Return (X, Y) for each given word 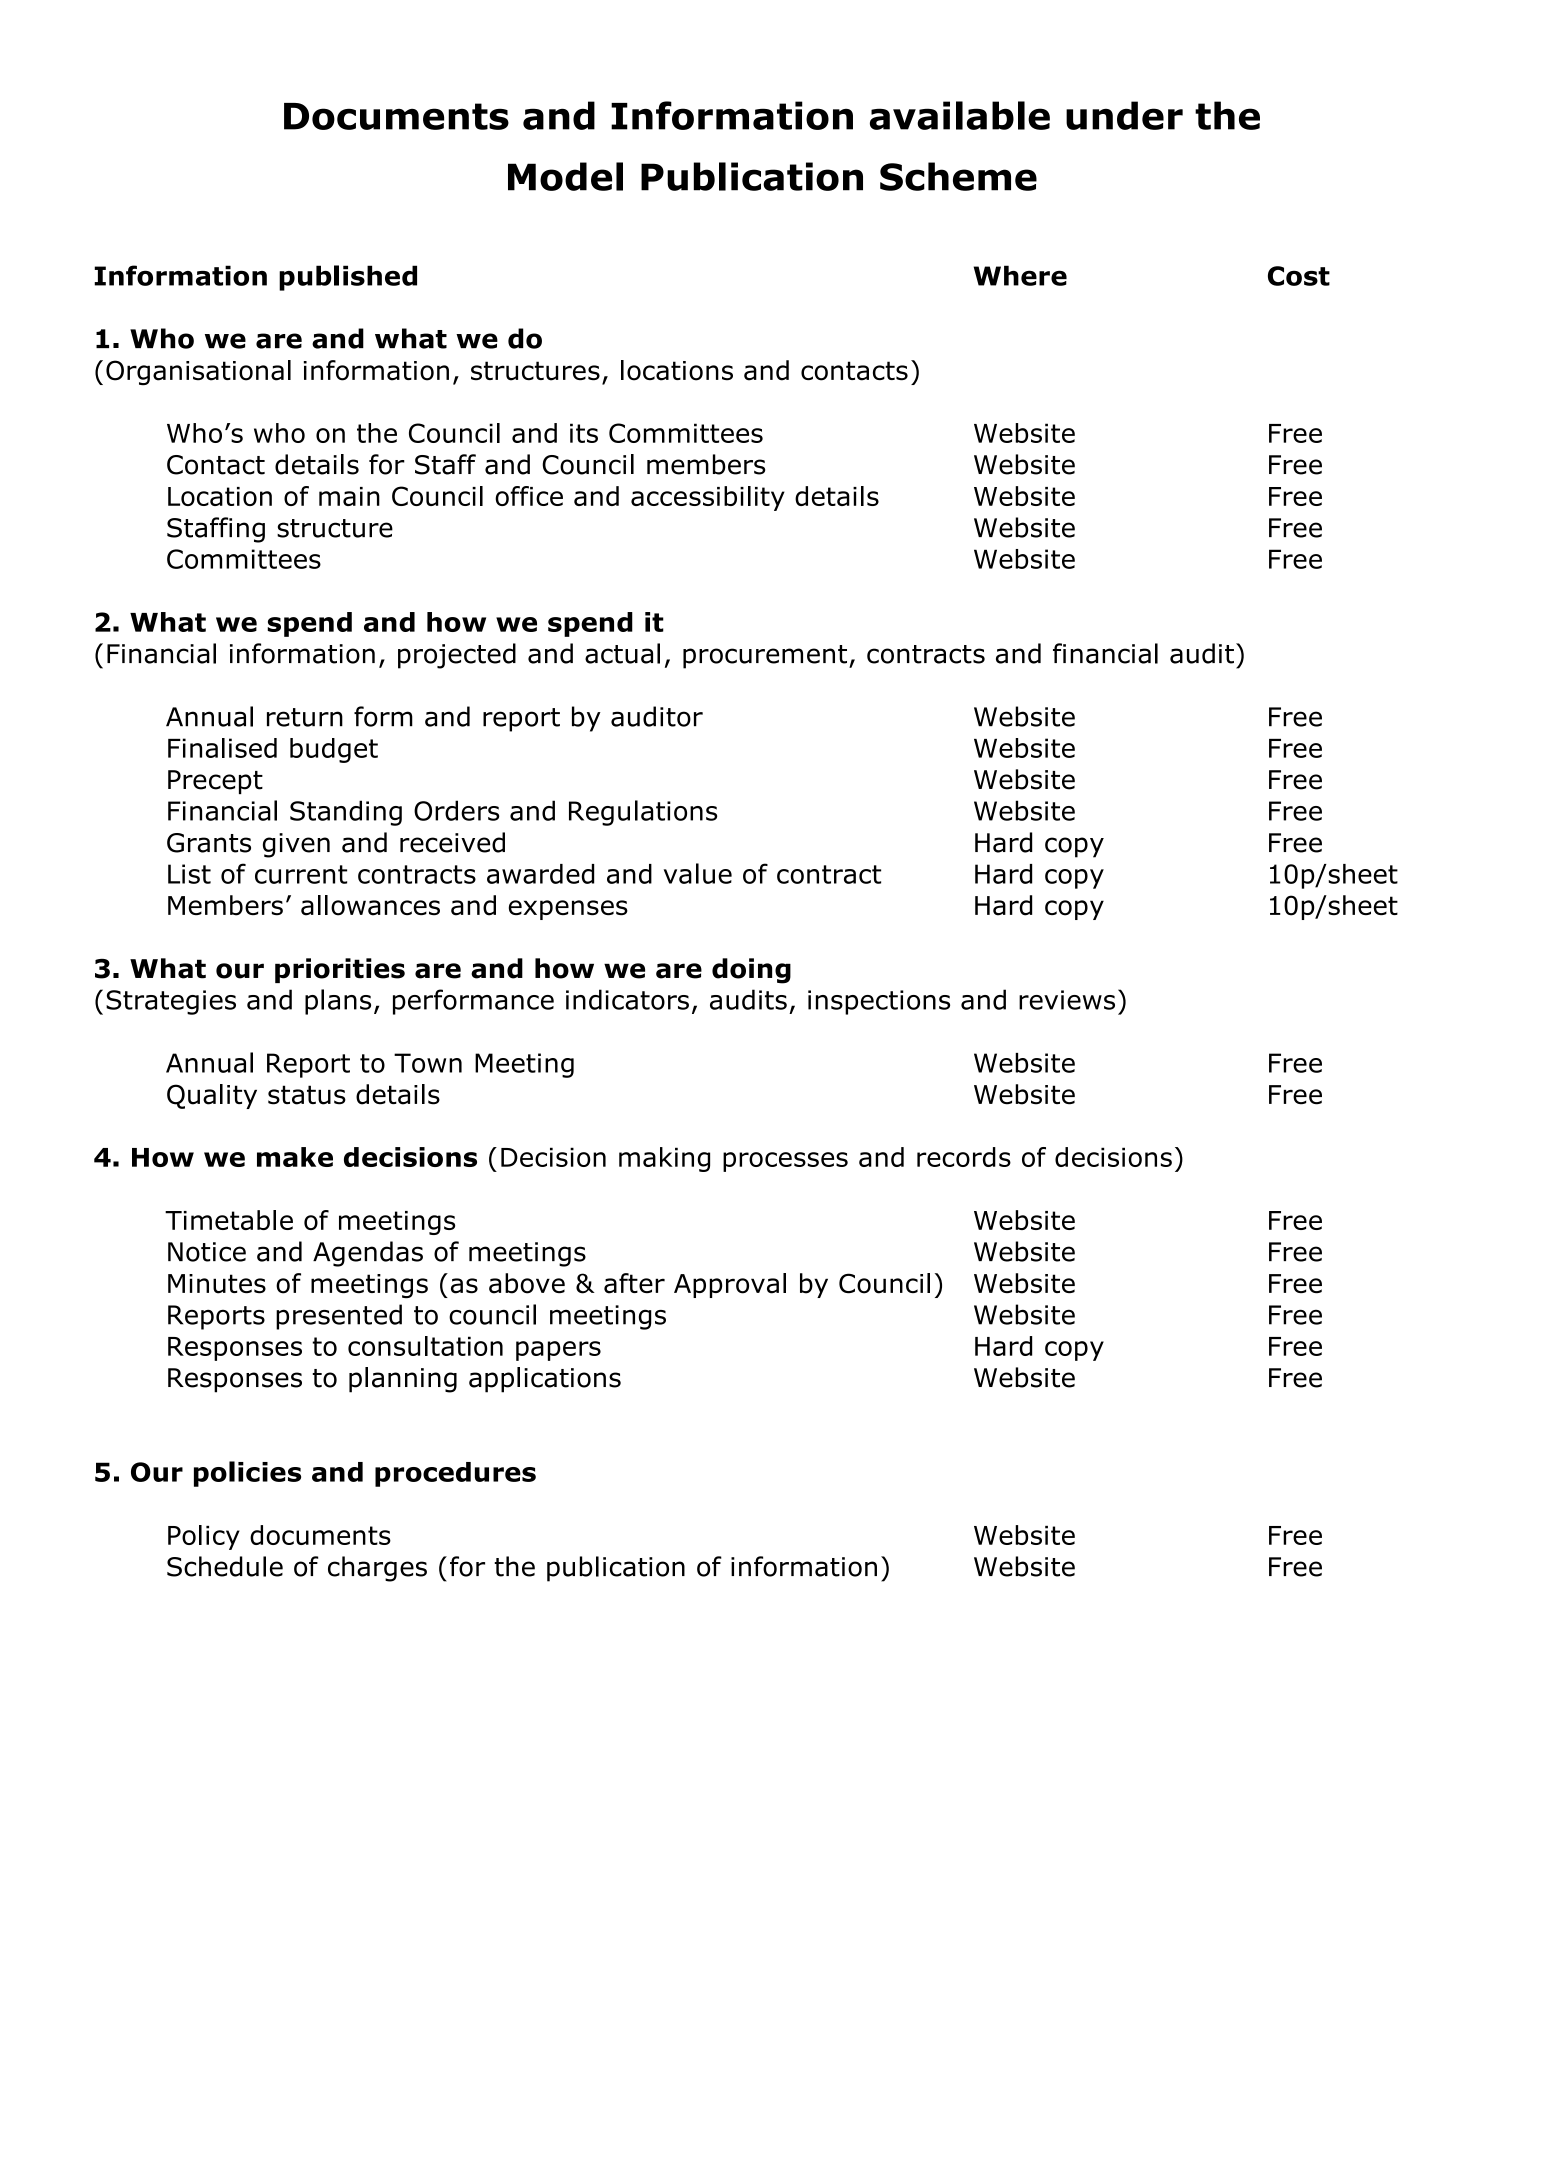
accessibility (708, 498)
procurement (766, 657)
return (305, 717)
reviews (1067, 1000)
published (348, 278)
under (1124, 115)
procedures (455, 1474)
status (307, 1095)
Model (565, 176)
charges (377, 1569)
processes (785, 1162)
